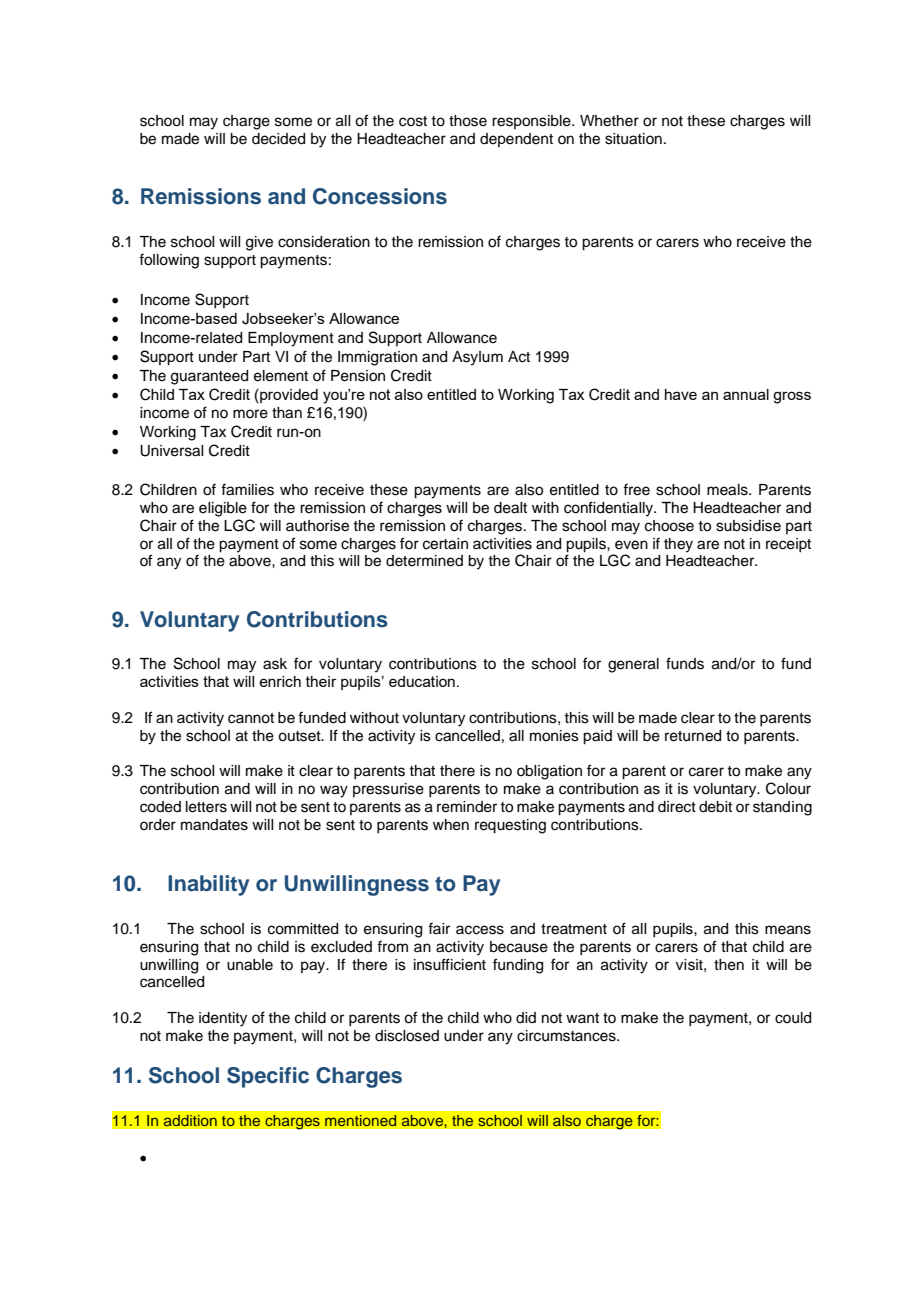 Image resolution: width=924 pixels, height=1308 pixels. I want to click on those, so click(468, 121).
